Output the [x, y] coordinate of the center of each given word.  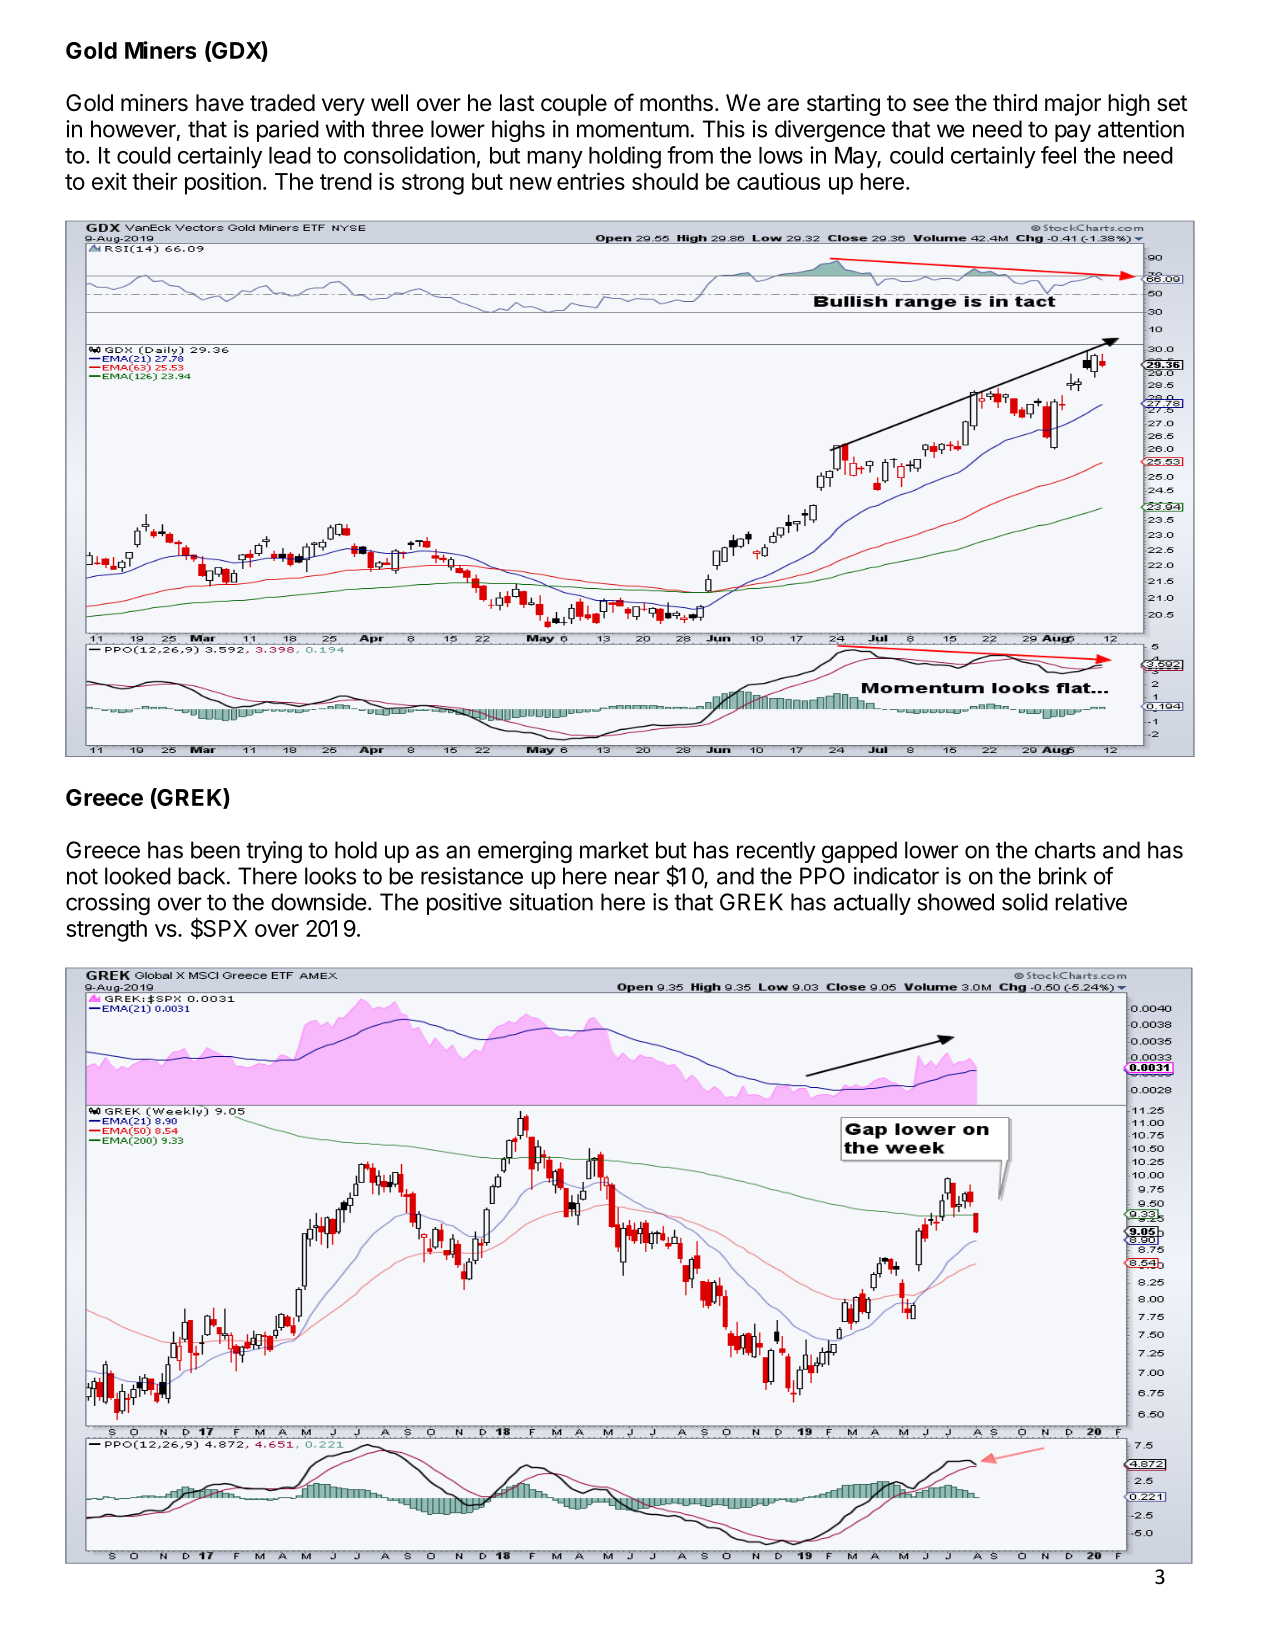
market [614, 850]
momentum [633, 129]
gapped [859, 852]
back [201, 876]
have [220, 103]
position [223, 183]
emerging [525, 852]
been [215, 850]
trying [274, 852]
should [665, 181]
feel [1058, 155]
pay [1073, 133]
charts [1065, 850]
